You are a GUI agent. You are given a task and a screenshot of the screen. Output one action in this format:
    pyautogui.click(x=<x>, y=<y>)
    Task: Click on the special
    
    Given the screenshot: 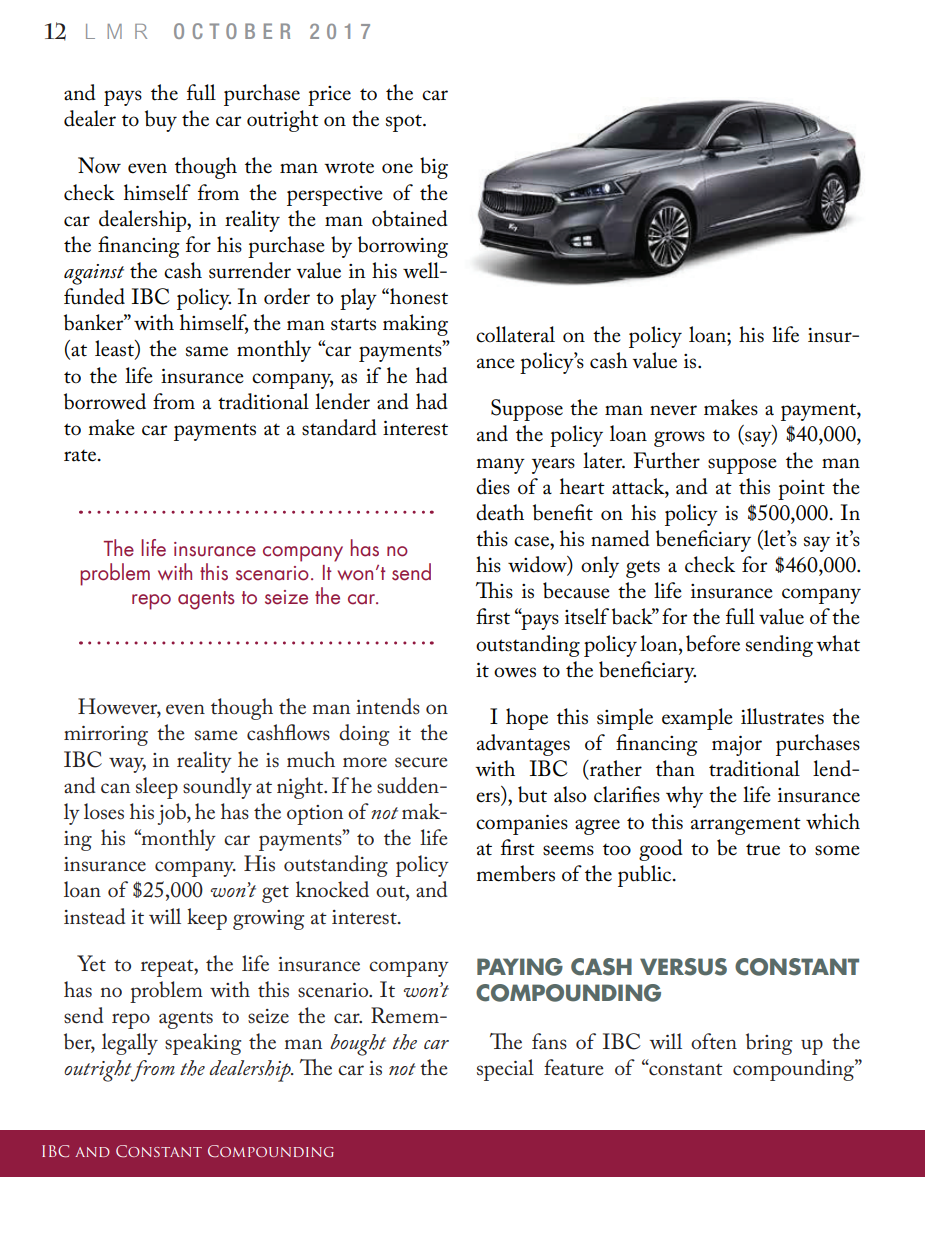 What is the action you would take?
    pyautogui.click(x=505, y=1070)
